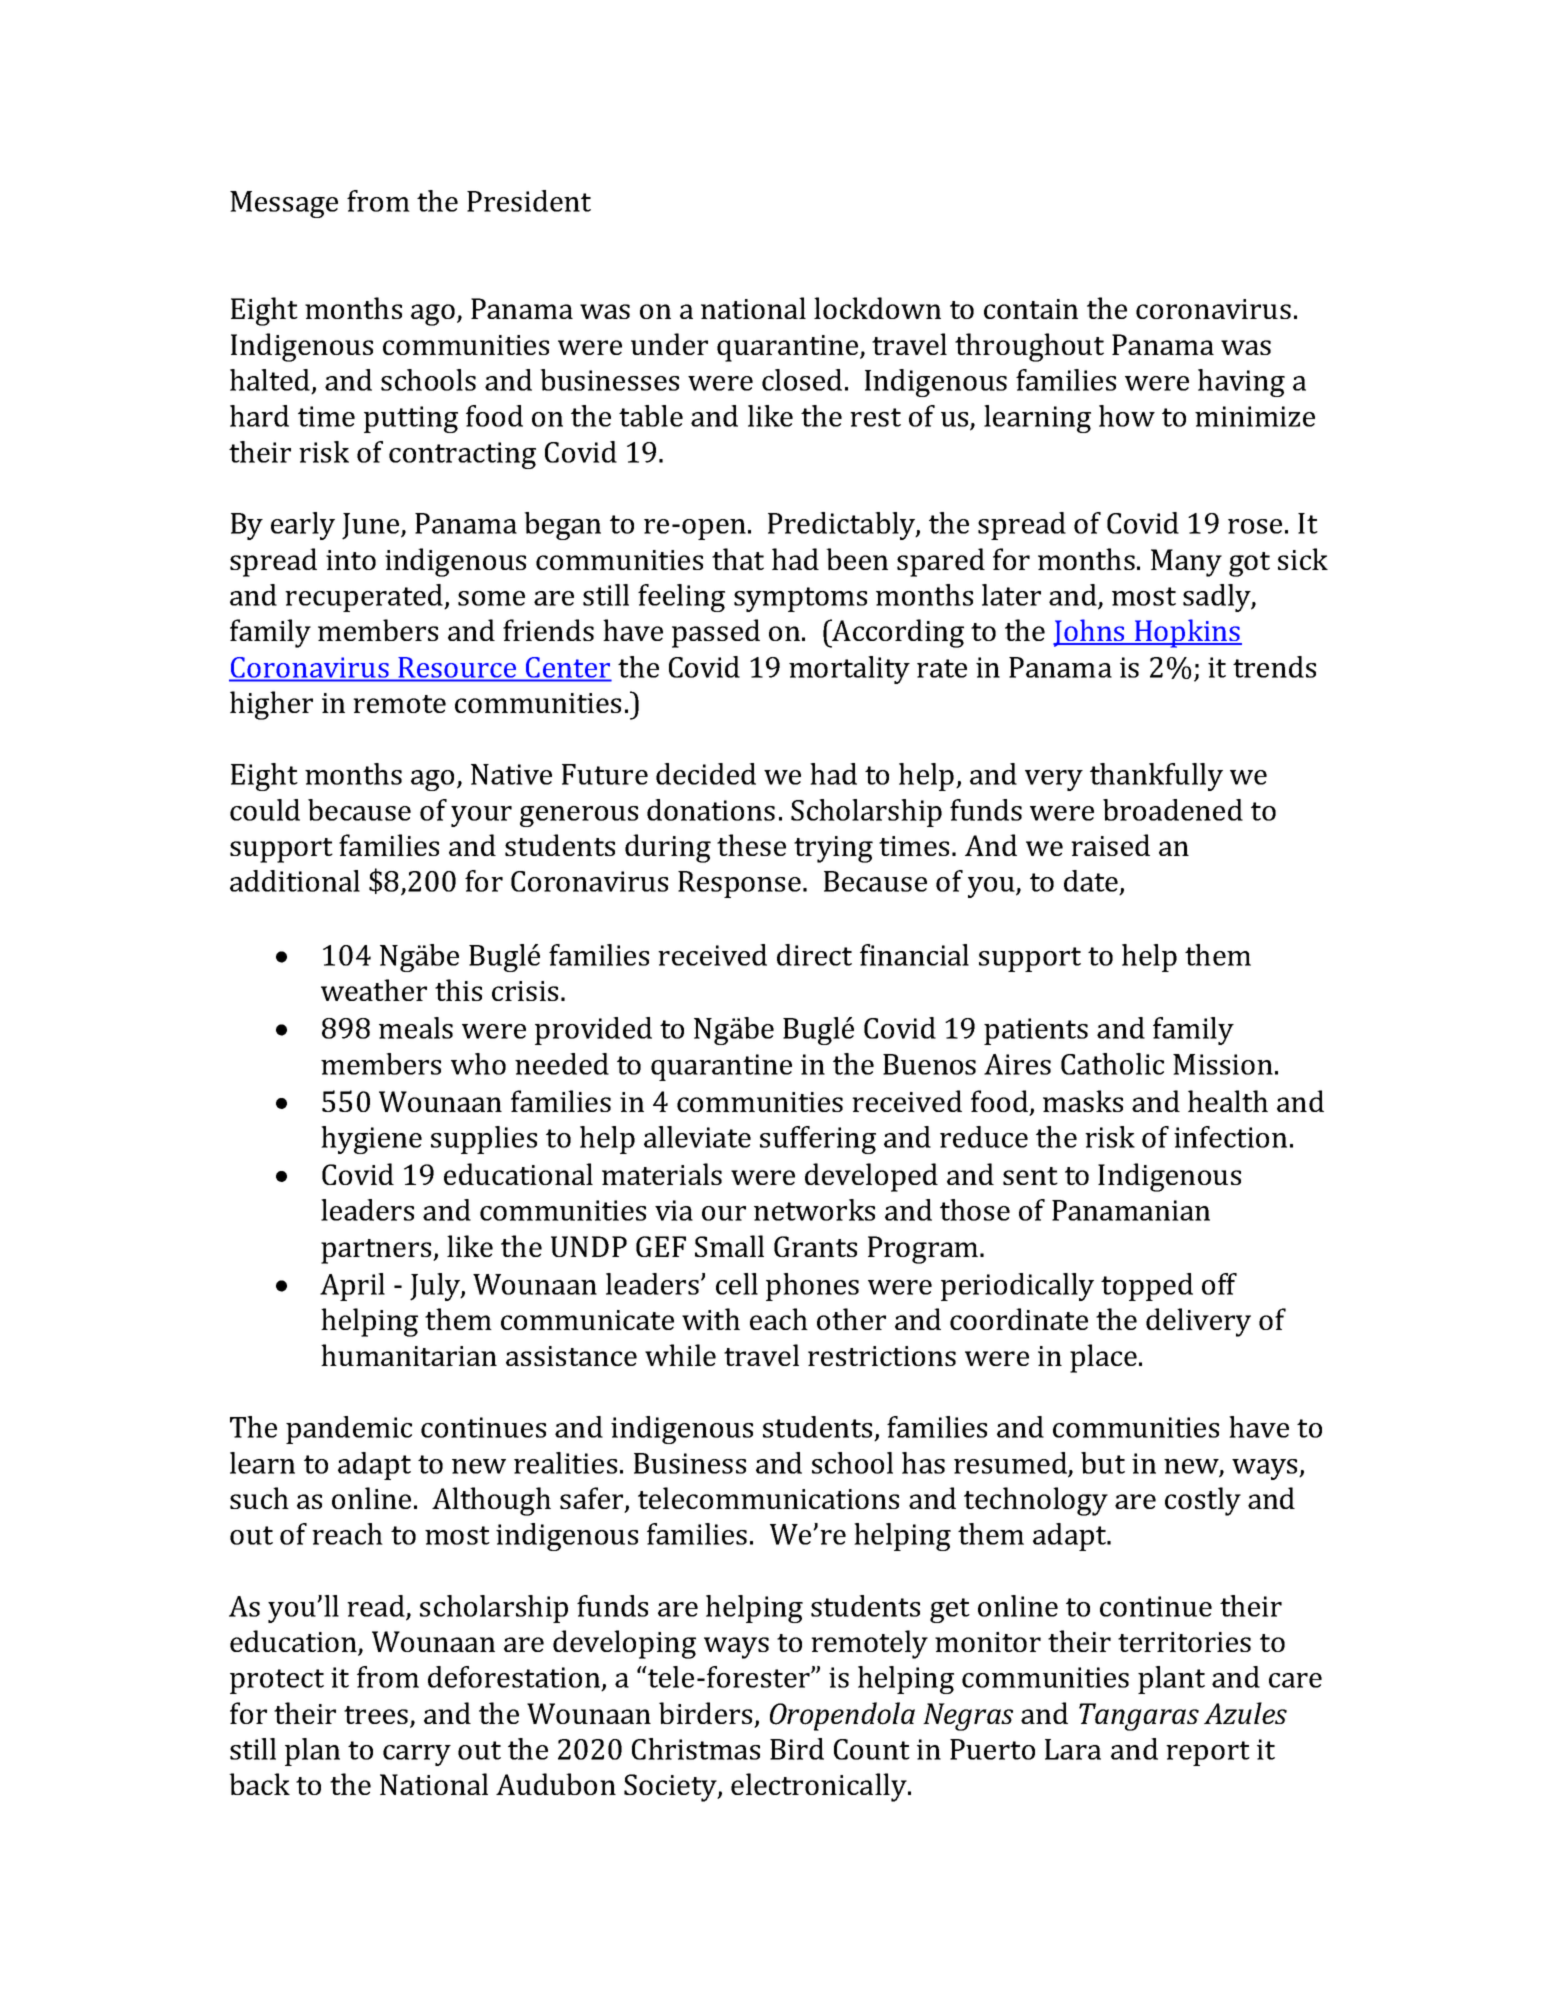 The height and width of the screenshot is (2015, 1557). I want to click on pandemic, so click(349, 1430).
